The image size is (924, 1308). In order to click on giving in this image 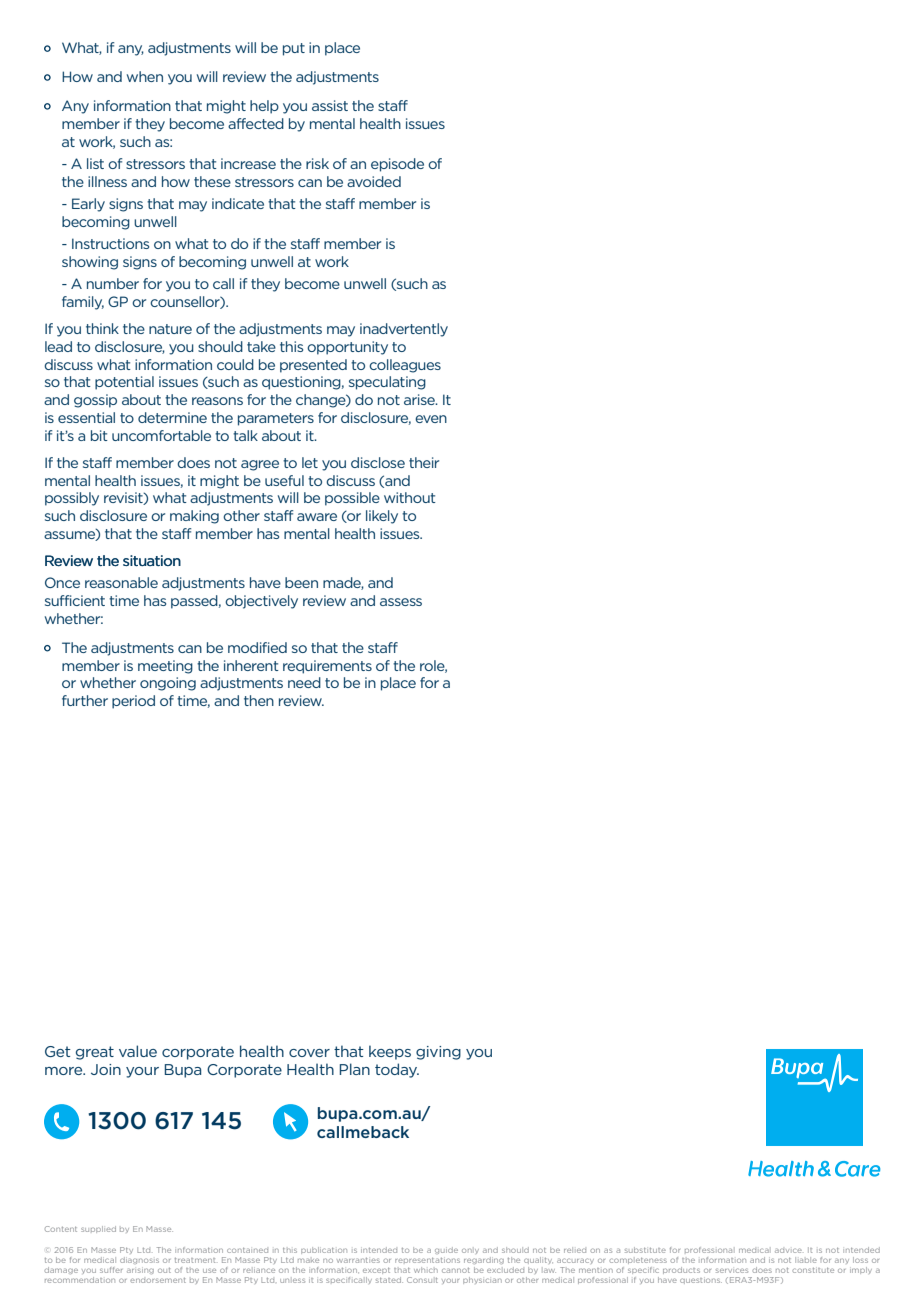, I will do `click(438, 1053)`.
